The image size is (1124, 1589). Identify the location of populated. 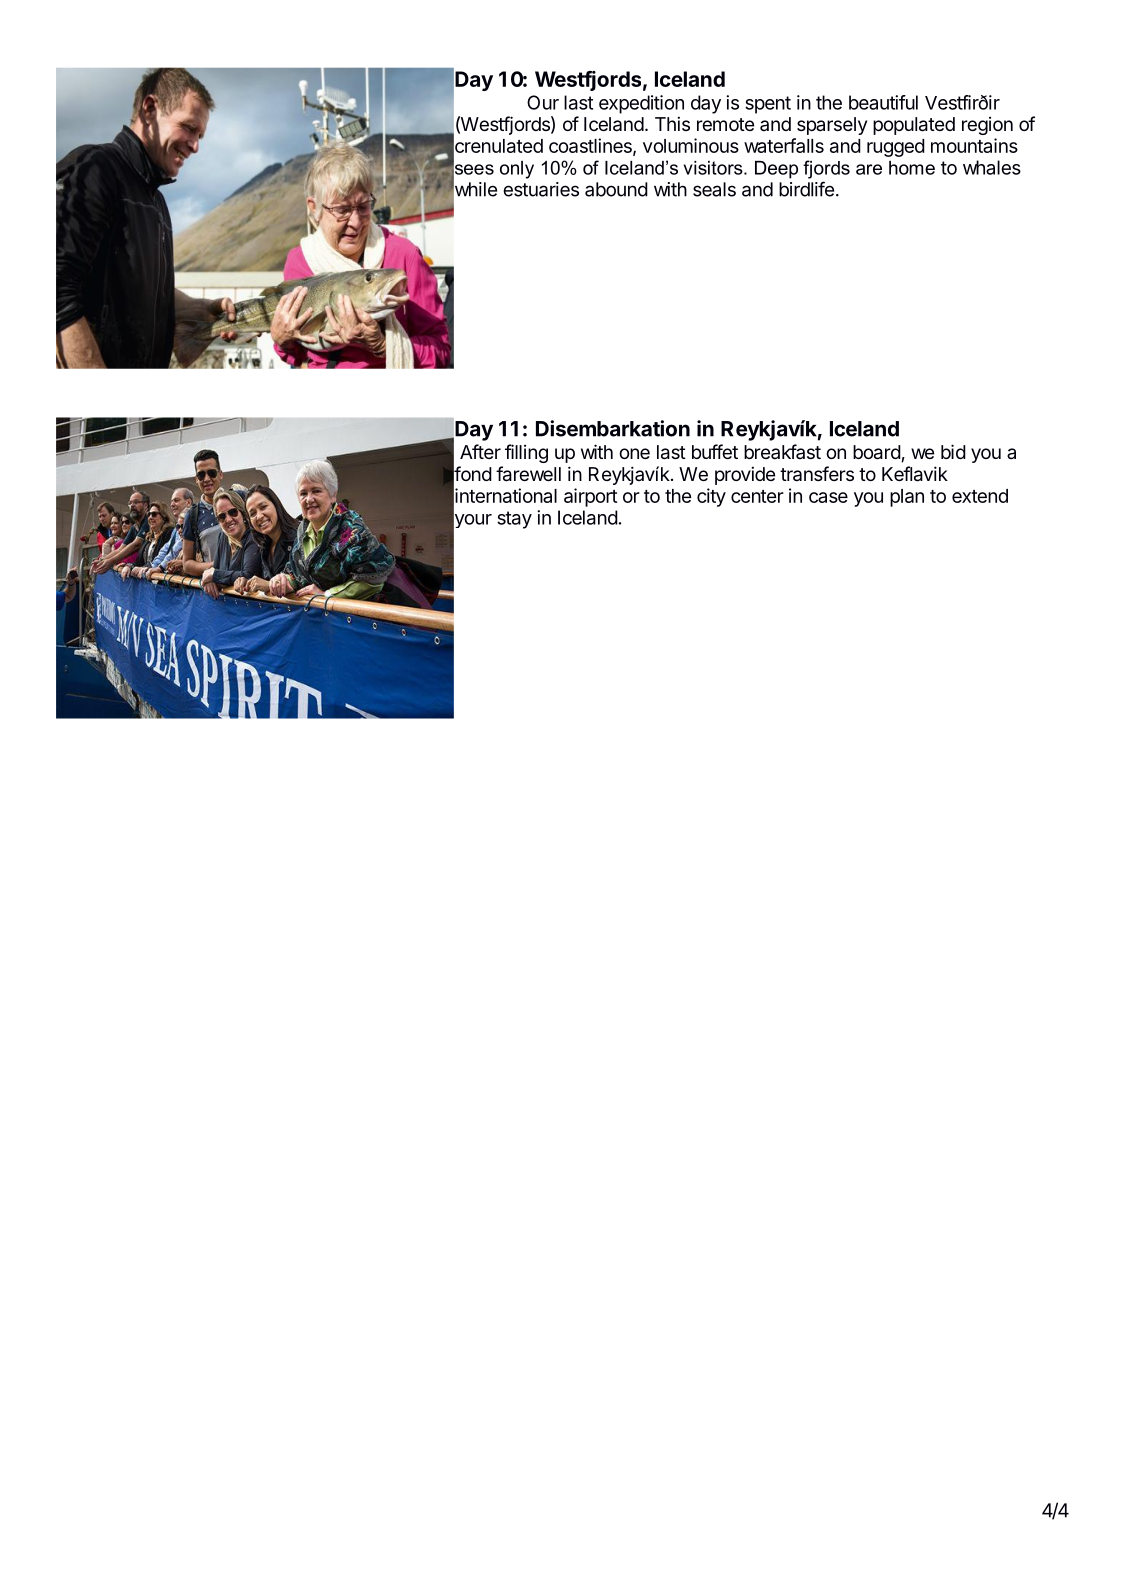
(914, 126).
